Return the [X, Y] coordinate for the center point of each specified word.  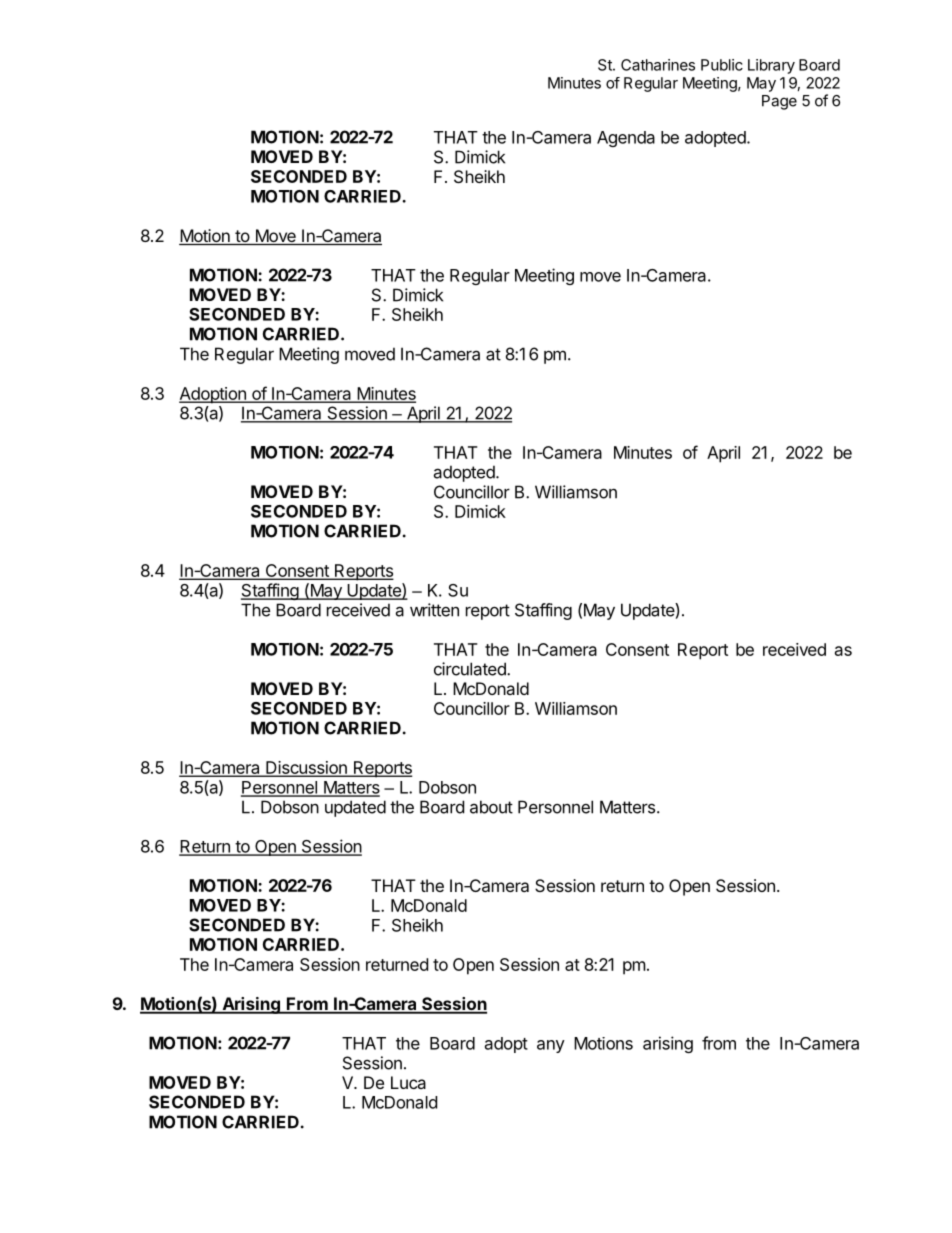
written [434, 610]
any [551, 1046]
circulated [471, 669]
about [491, 807]
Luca [408, 1082]
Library [771, 66]
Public [722, 65]
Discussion [306, 768]
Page [779, 102]
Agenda [626, 139]
